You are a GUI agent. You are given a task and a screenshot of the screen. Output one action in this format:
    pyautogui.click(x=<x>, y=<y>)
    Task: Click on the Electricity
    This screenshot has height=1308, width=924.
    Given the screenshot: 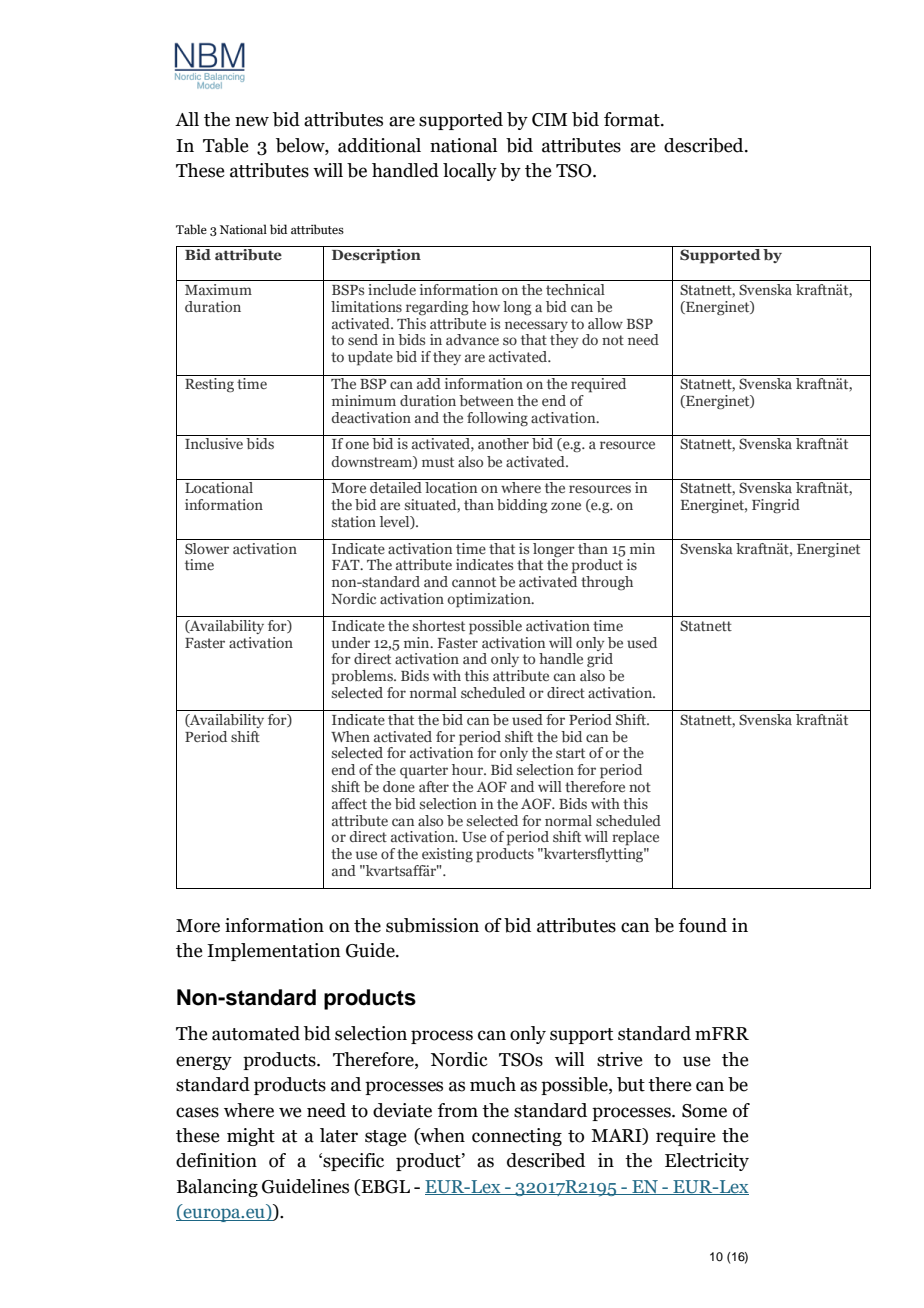 What is the action you would take?
    pyautogui.click(x=707, y=1162)
